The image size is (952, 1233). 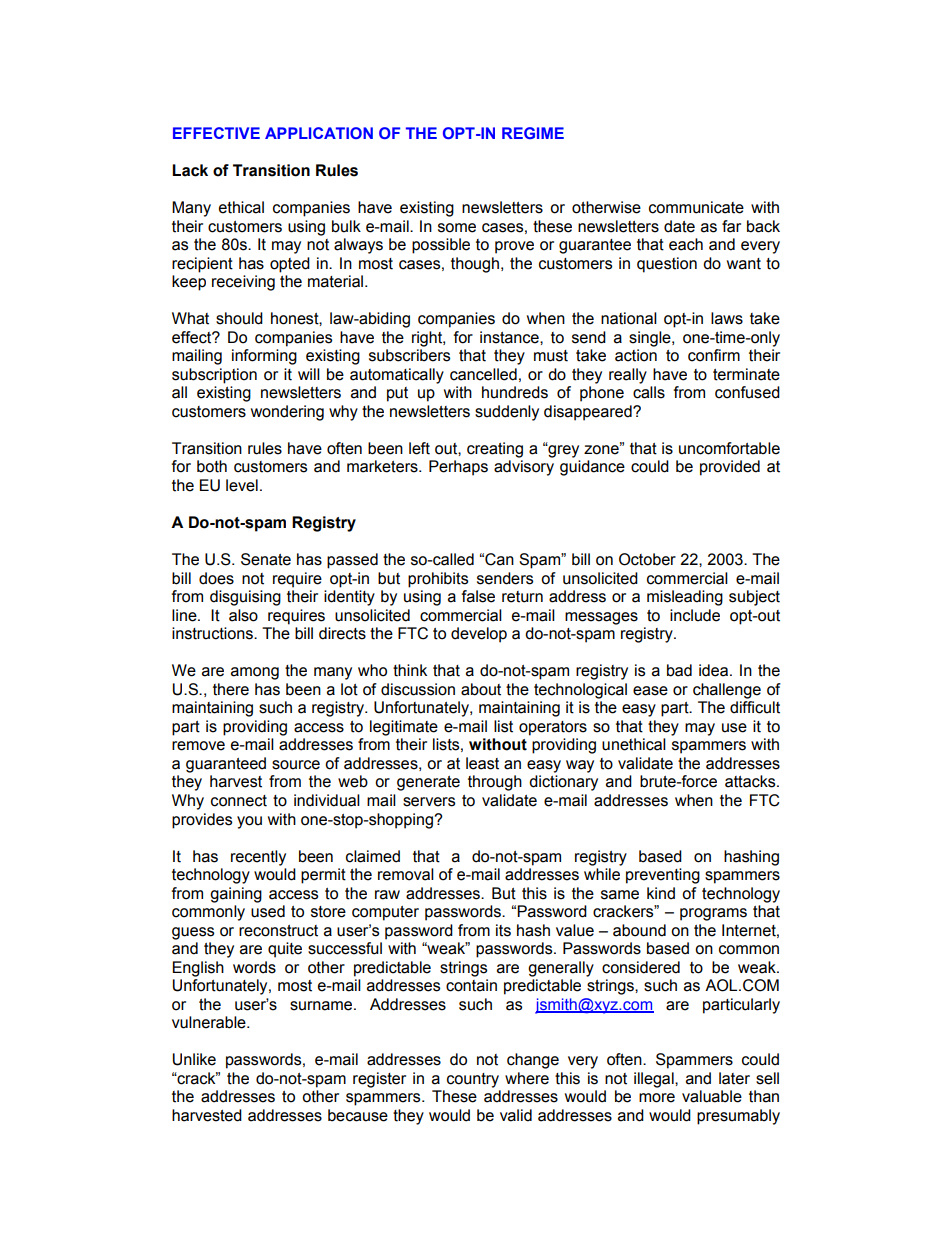 What do you see at coordinates (533, 133) in the image?
I see `REGIME` at bounding box center [533, 133].
